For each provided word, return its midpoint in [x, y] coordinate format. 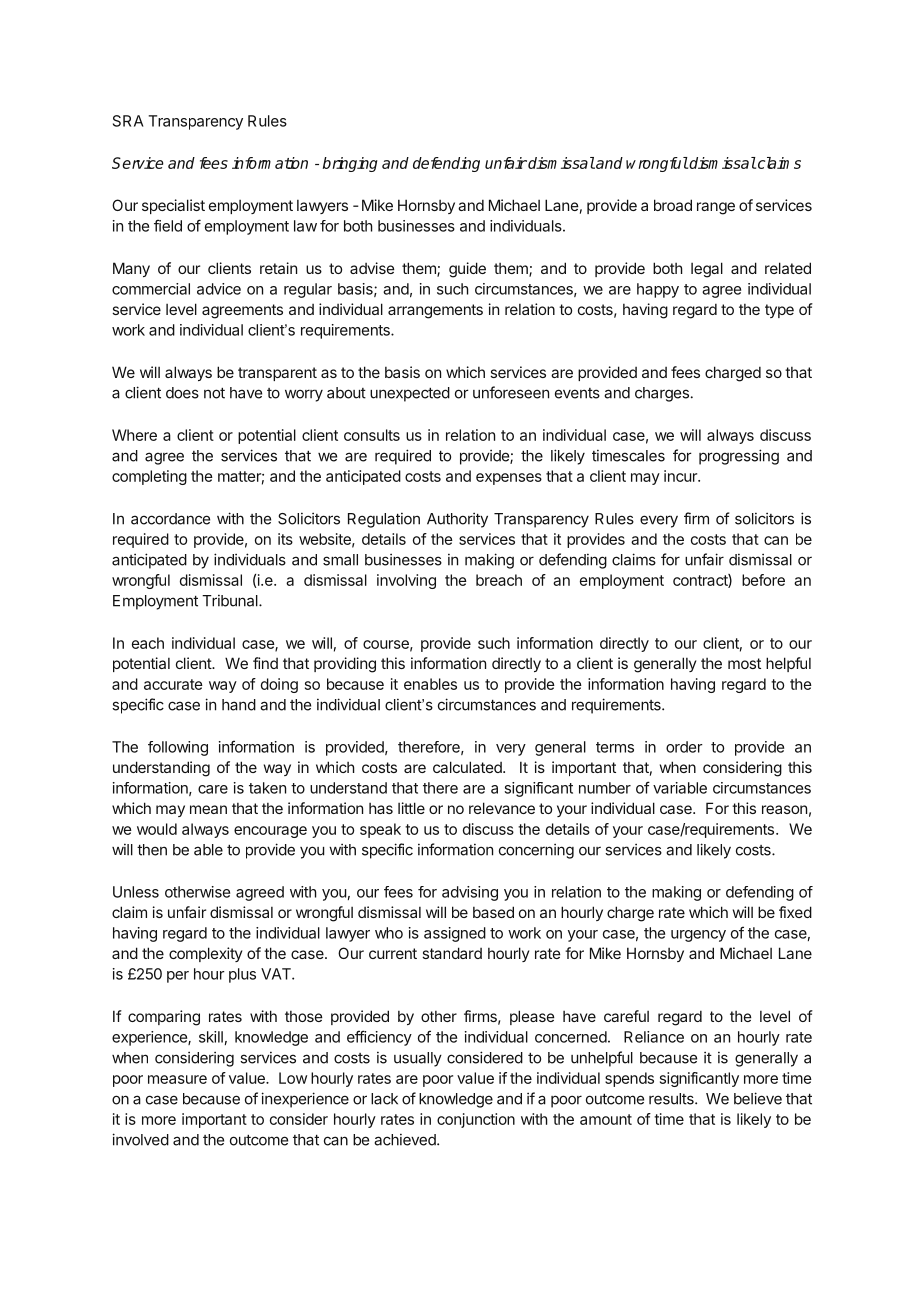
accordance [170, 519]
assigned [455, 934]
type [779, 311]
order [684, 747]
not [214, 393]
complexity [205, 954]
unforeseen [511, 392]
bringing [350, 164]
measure [177, 1079]
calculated [468, 767]
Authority [457, 520]
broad [673, 205]
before [763, 580]
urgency [698, 936]
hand [239, 705]
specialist [173, 206]
